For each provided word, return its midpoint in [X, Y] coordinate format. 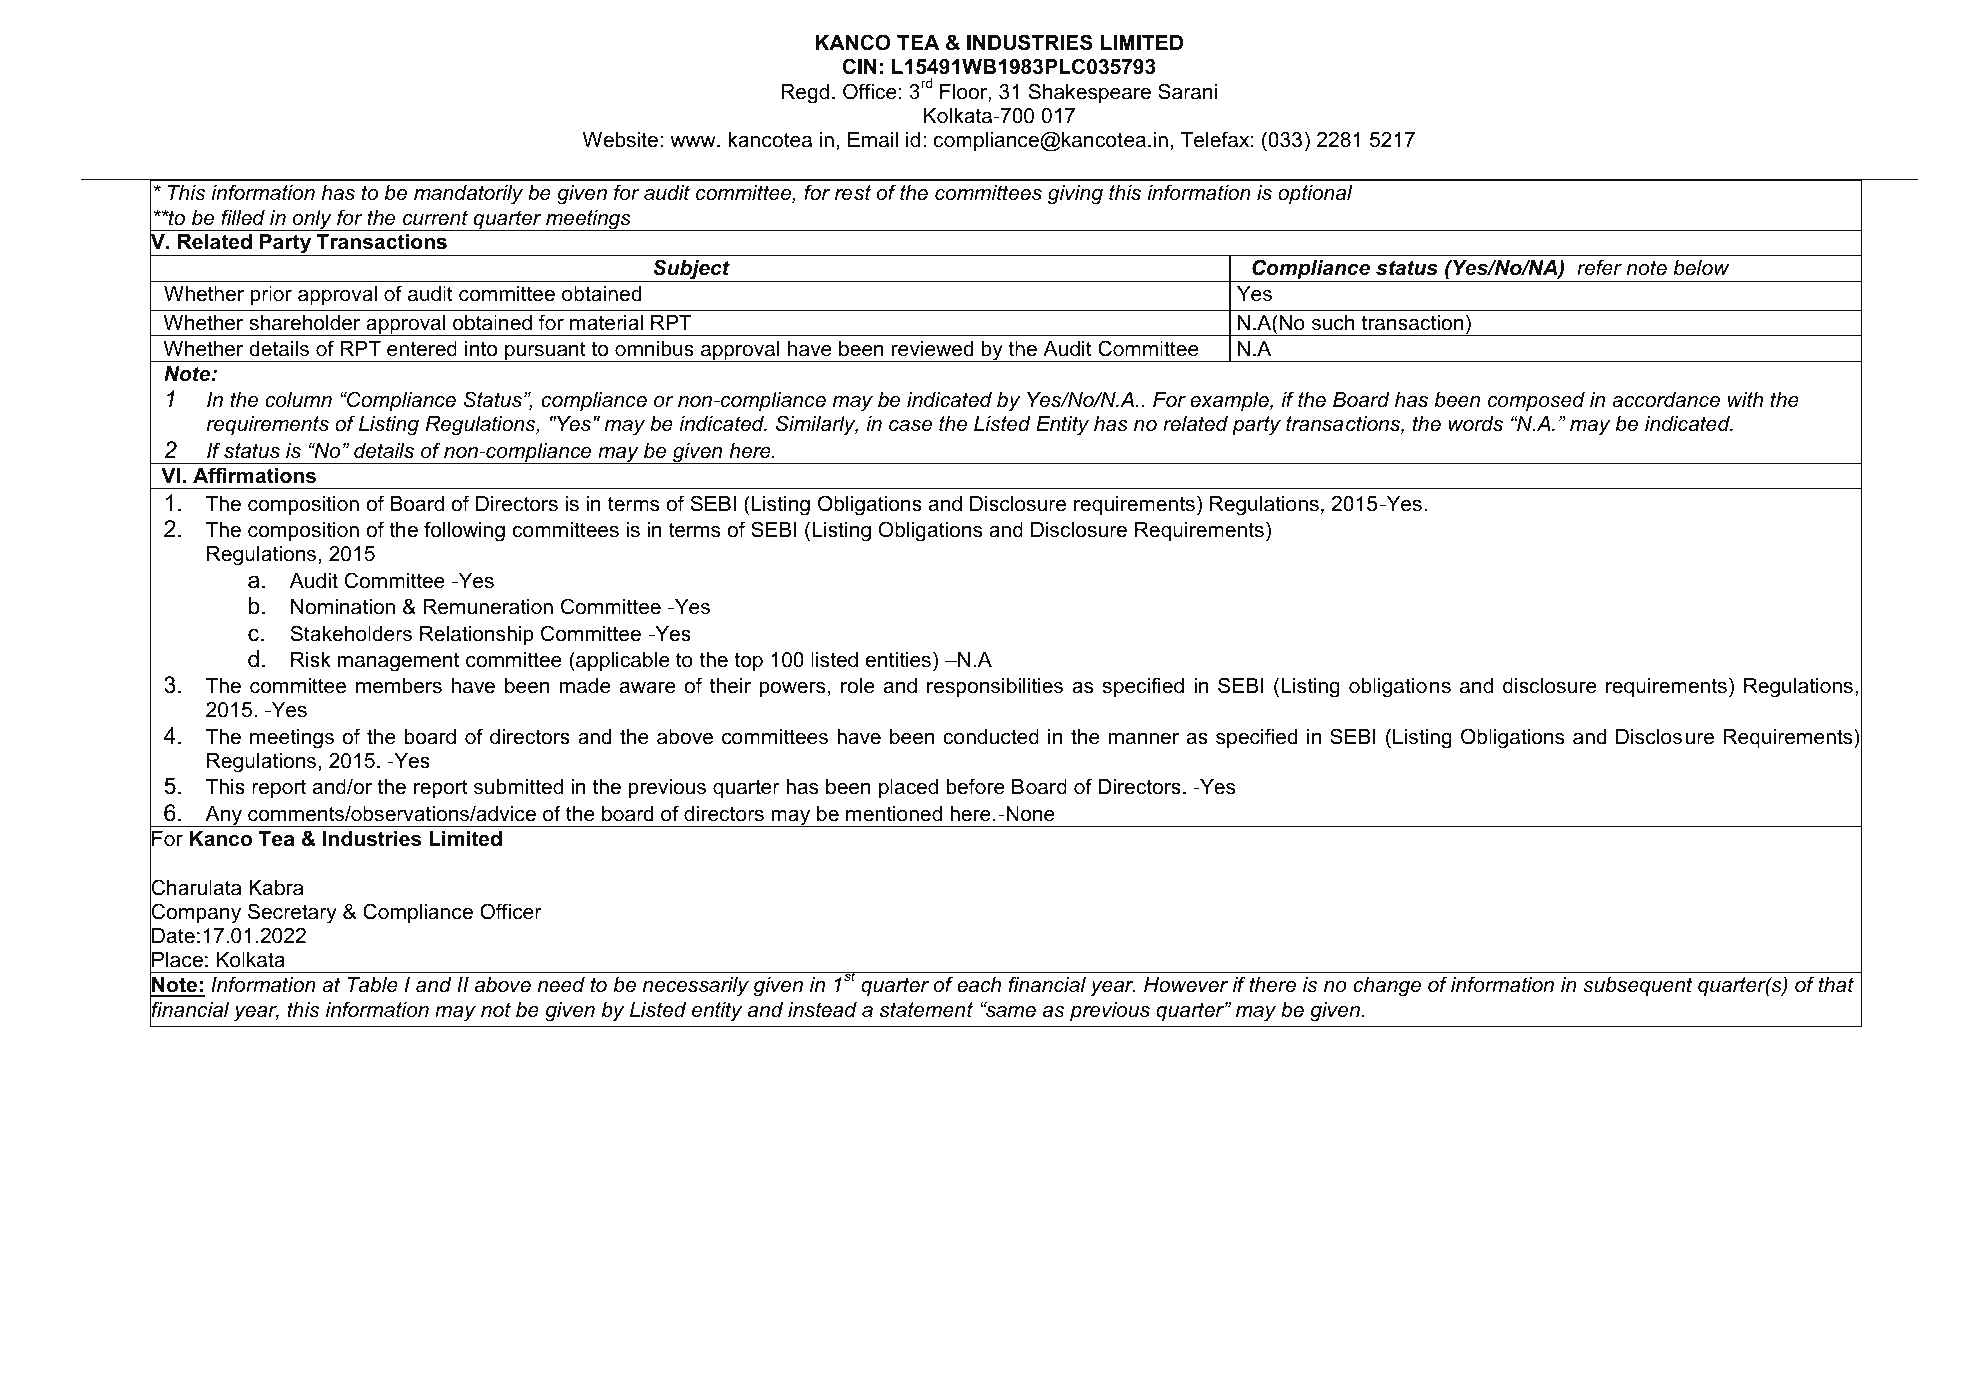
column [298, 400]
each [979, 985]
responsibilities [995, 687]
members [399, 686]
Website [620, 140]
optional [1315, 194]
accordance [1666, 400]
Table [373, 985]
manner [1144, 739]
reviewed [932, 349]
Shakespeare [1089, 93]
